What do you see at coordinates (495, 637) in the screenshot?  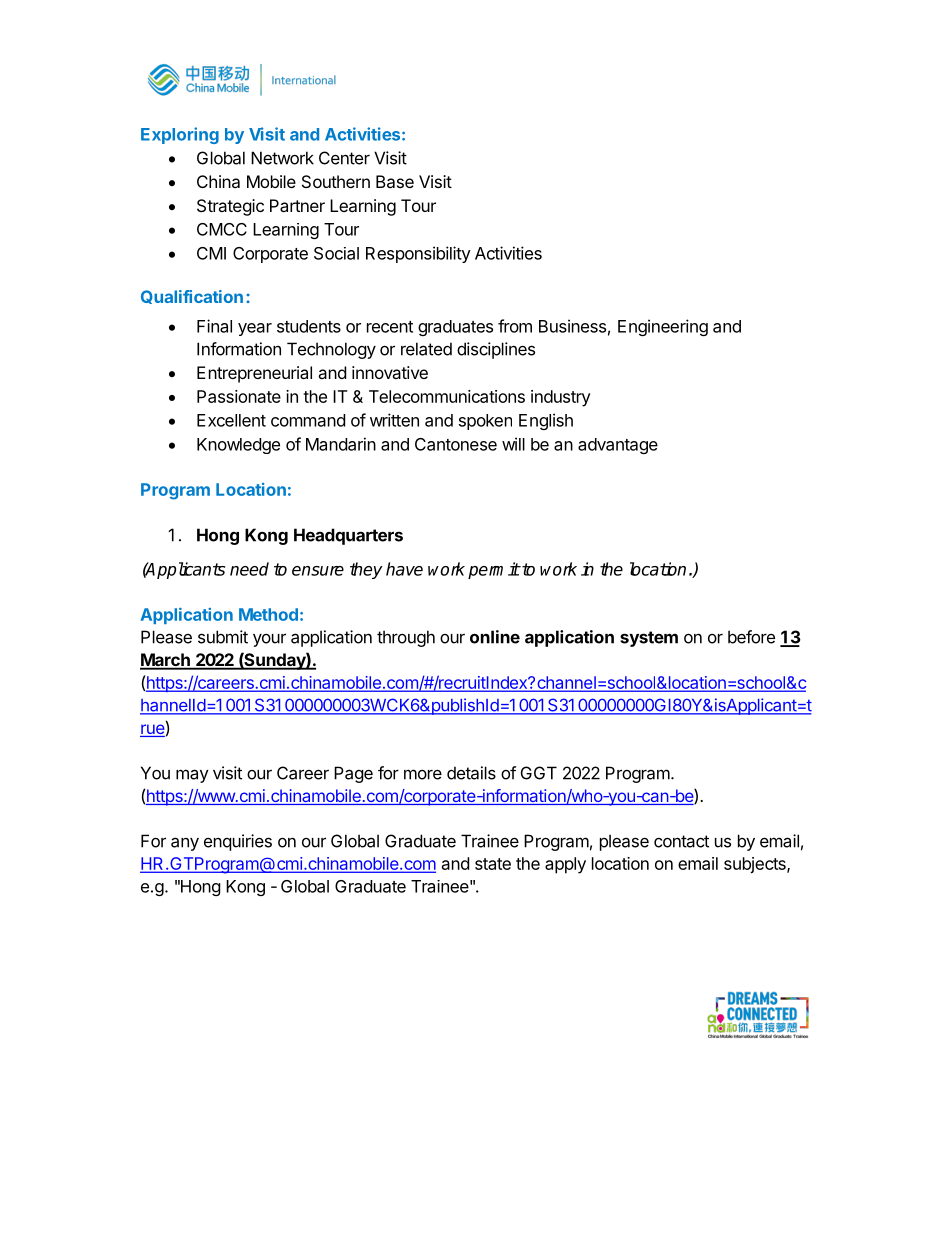 I see `online` at bounding box center [495, 637].
